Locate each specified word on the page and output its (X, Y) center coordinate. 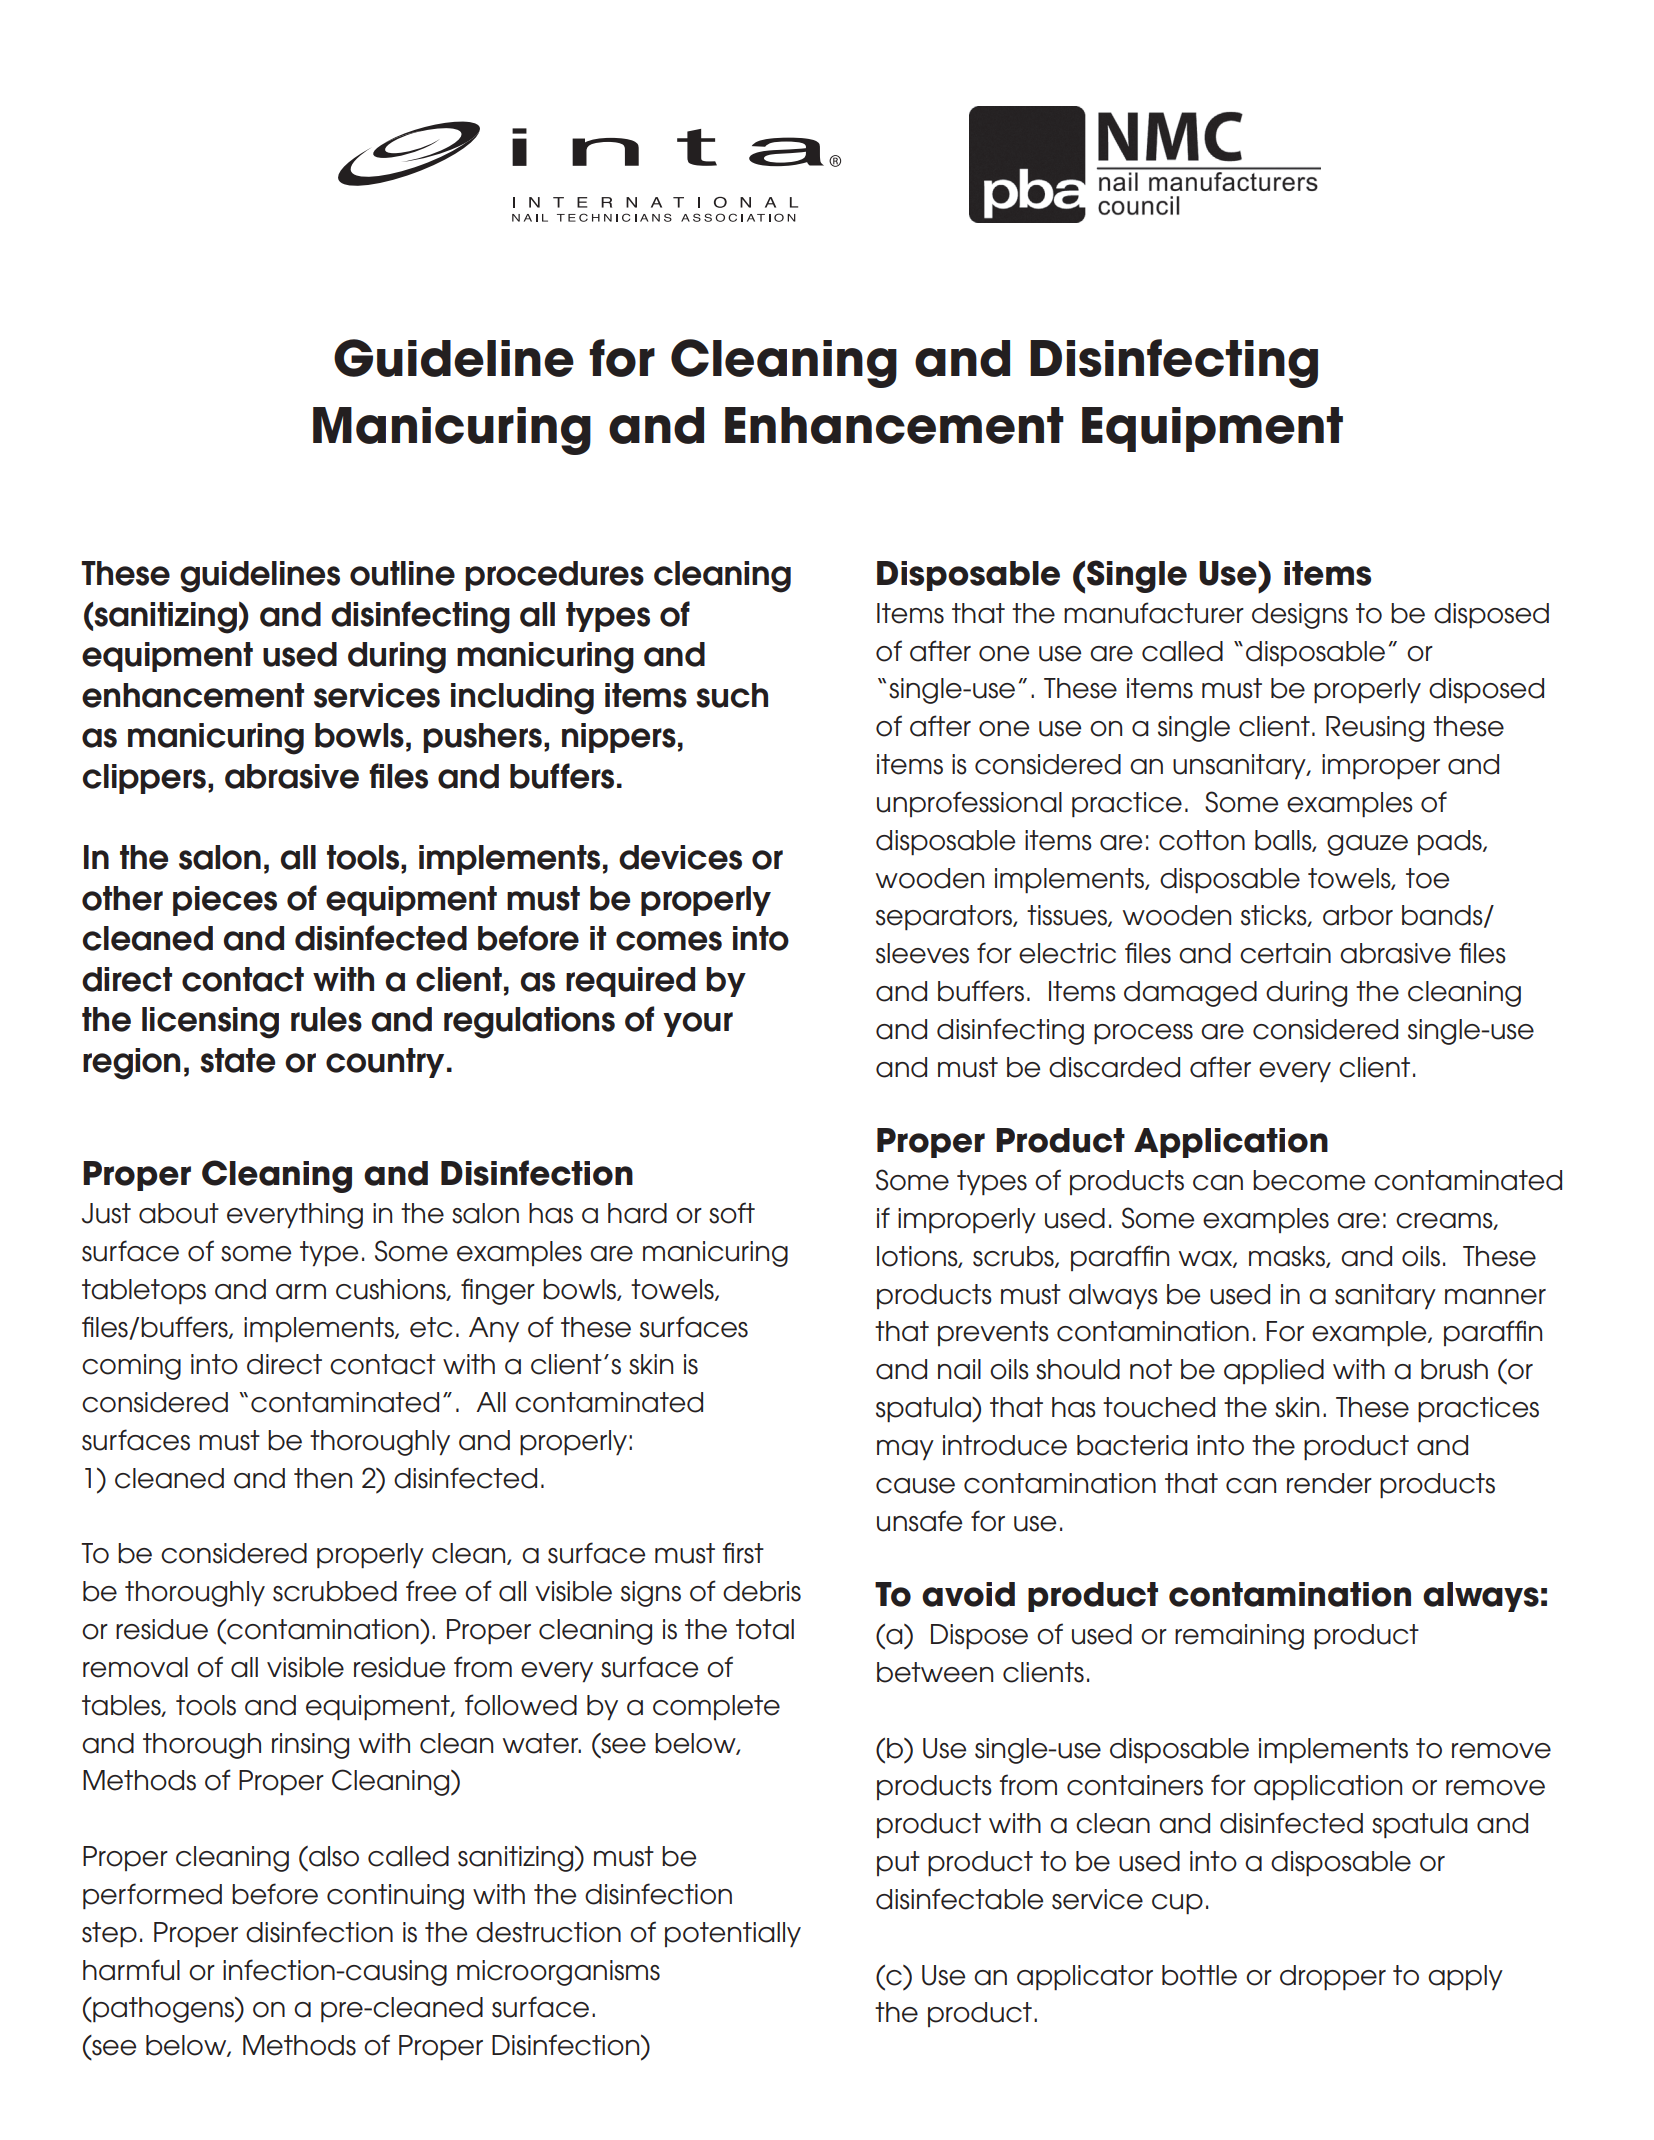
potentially (733, 1934)
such (732, 695)
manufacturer (1154, 613)
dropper (1333, 1977)
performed (152, 1896)
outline (402, 573)
